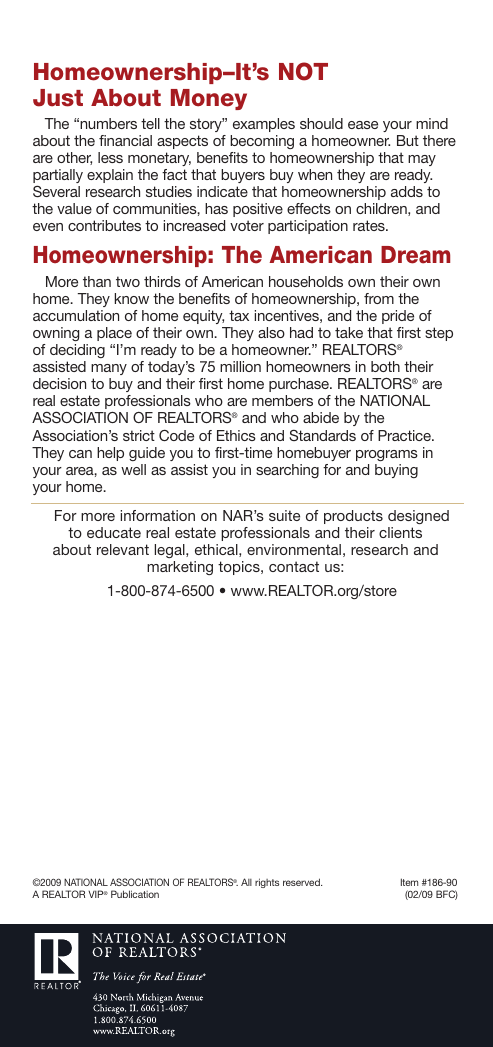  Describe the element at coordinates (58, 98) in the screenshot. I see `Just` at that location.
